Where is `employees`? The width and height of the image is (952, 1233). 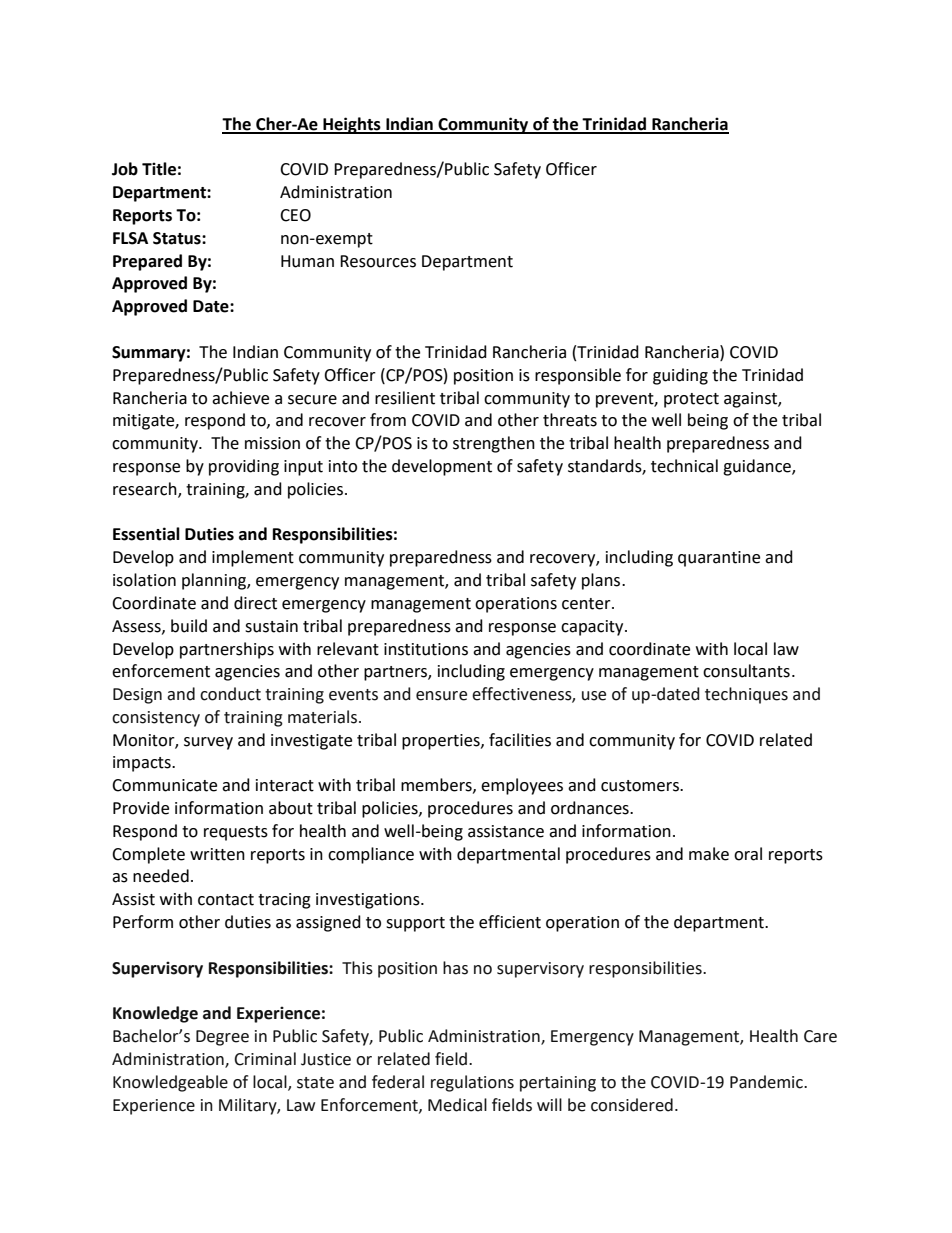 employees is located at coordinates (522, 786).
